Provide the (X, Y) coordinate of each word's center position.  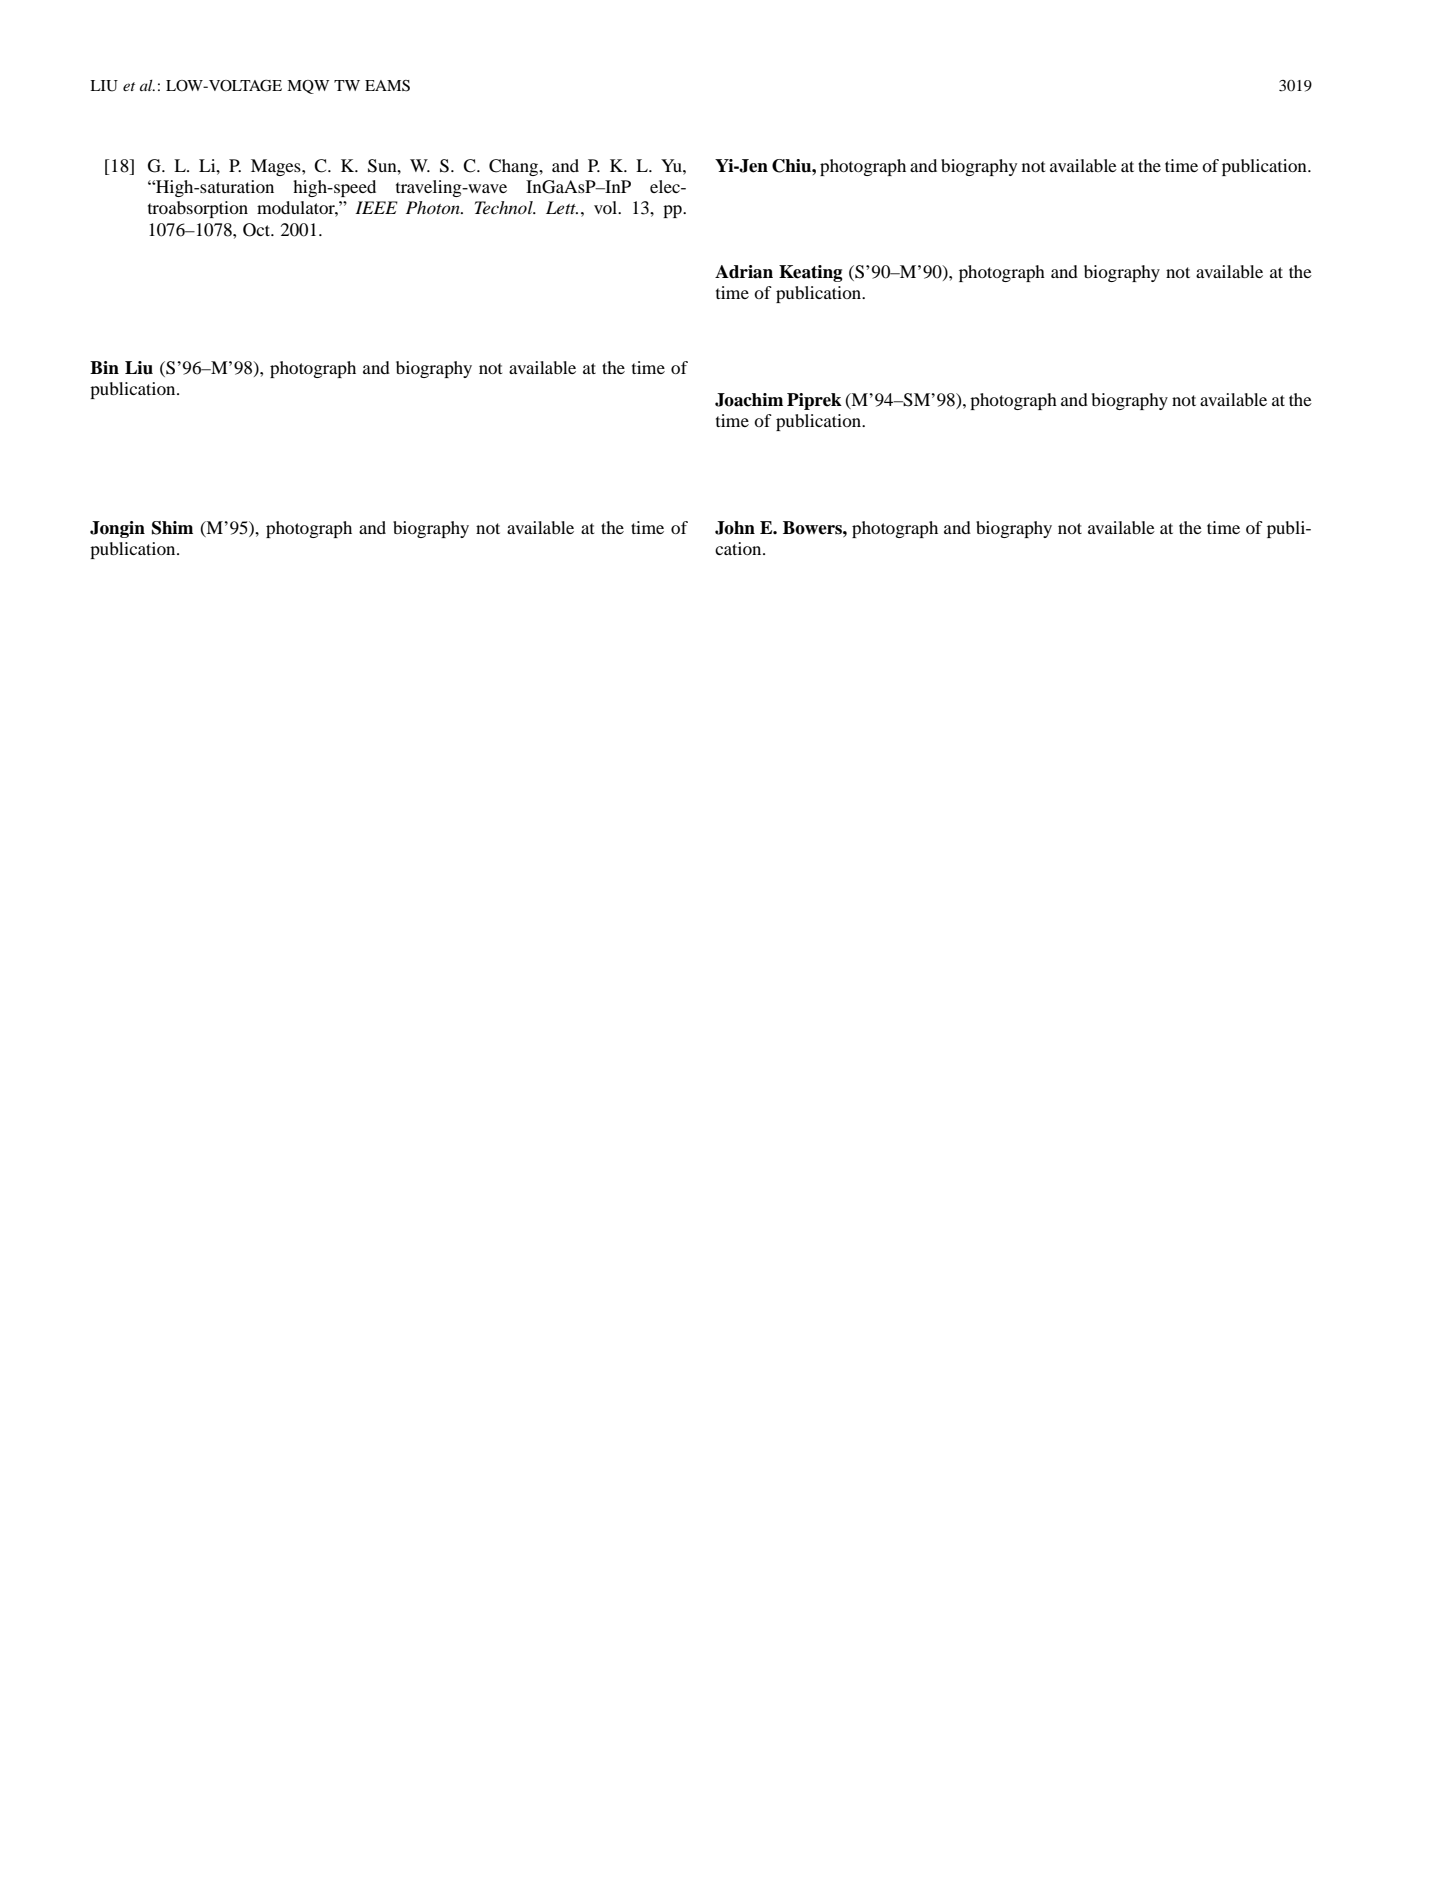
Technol (505, 207)
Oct (258, 230)
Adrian (744, 272)
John (735, 528)
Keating (811, 273)
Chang (515, 167)
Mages (277, 167)
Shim (172, 528)
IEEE (376, 207)
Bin (104, 367)
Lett (562, 207)
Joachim (749, 400)
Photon (434, 207)
